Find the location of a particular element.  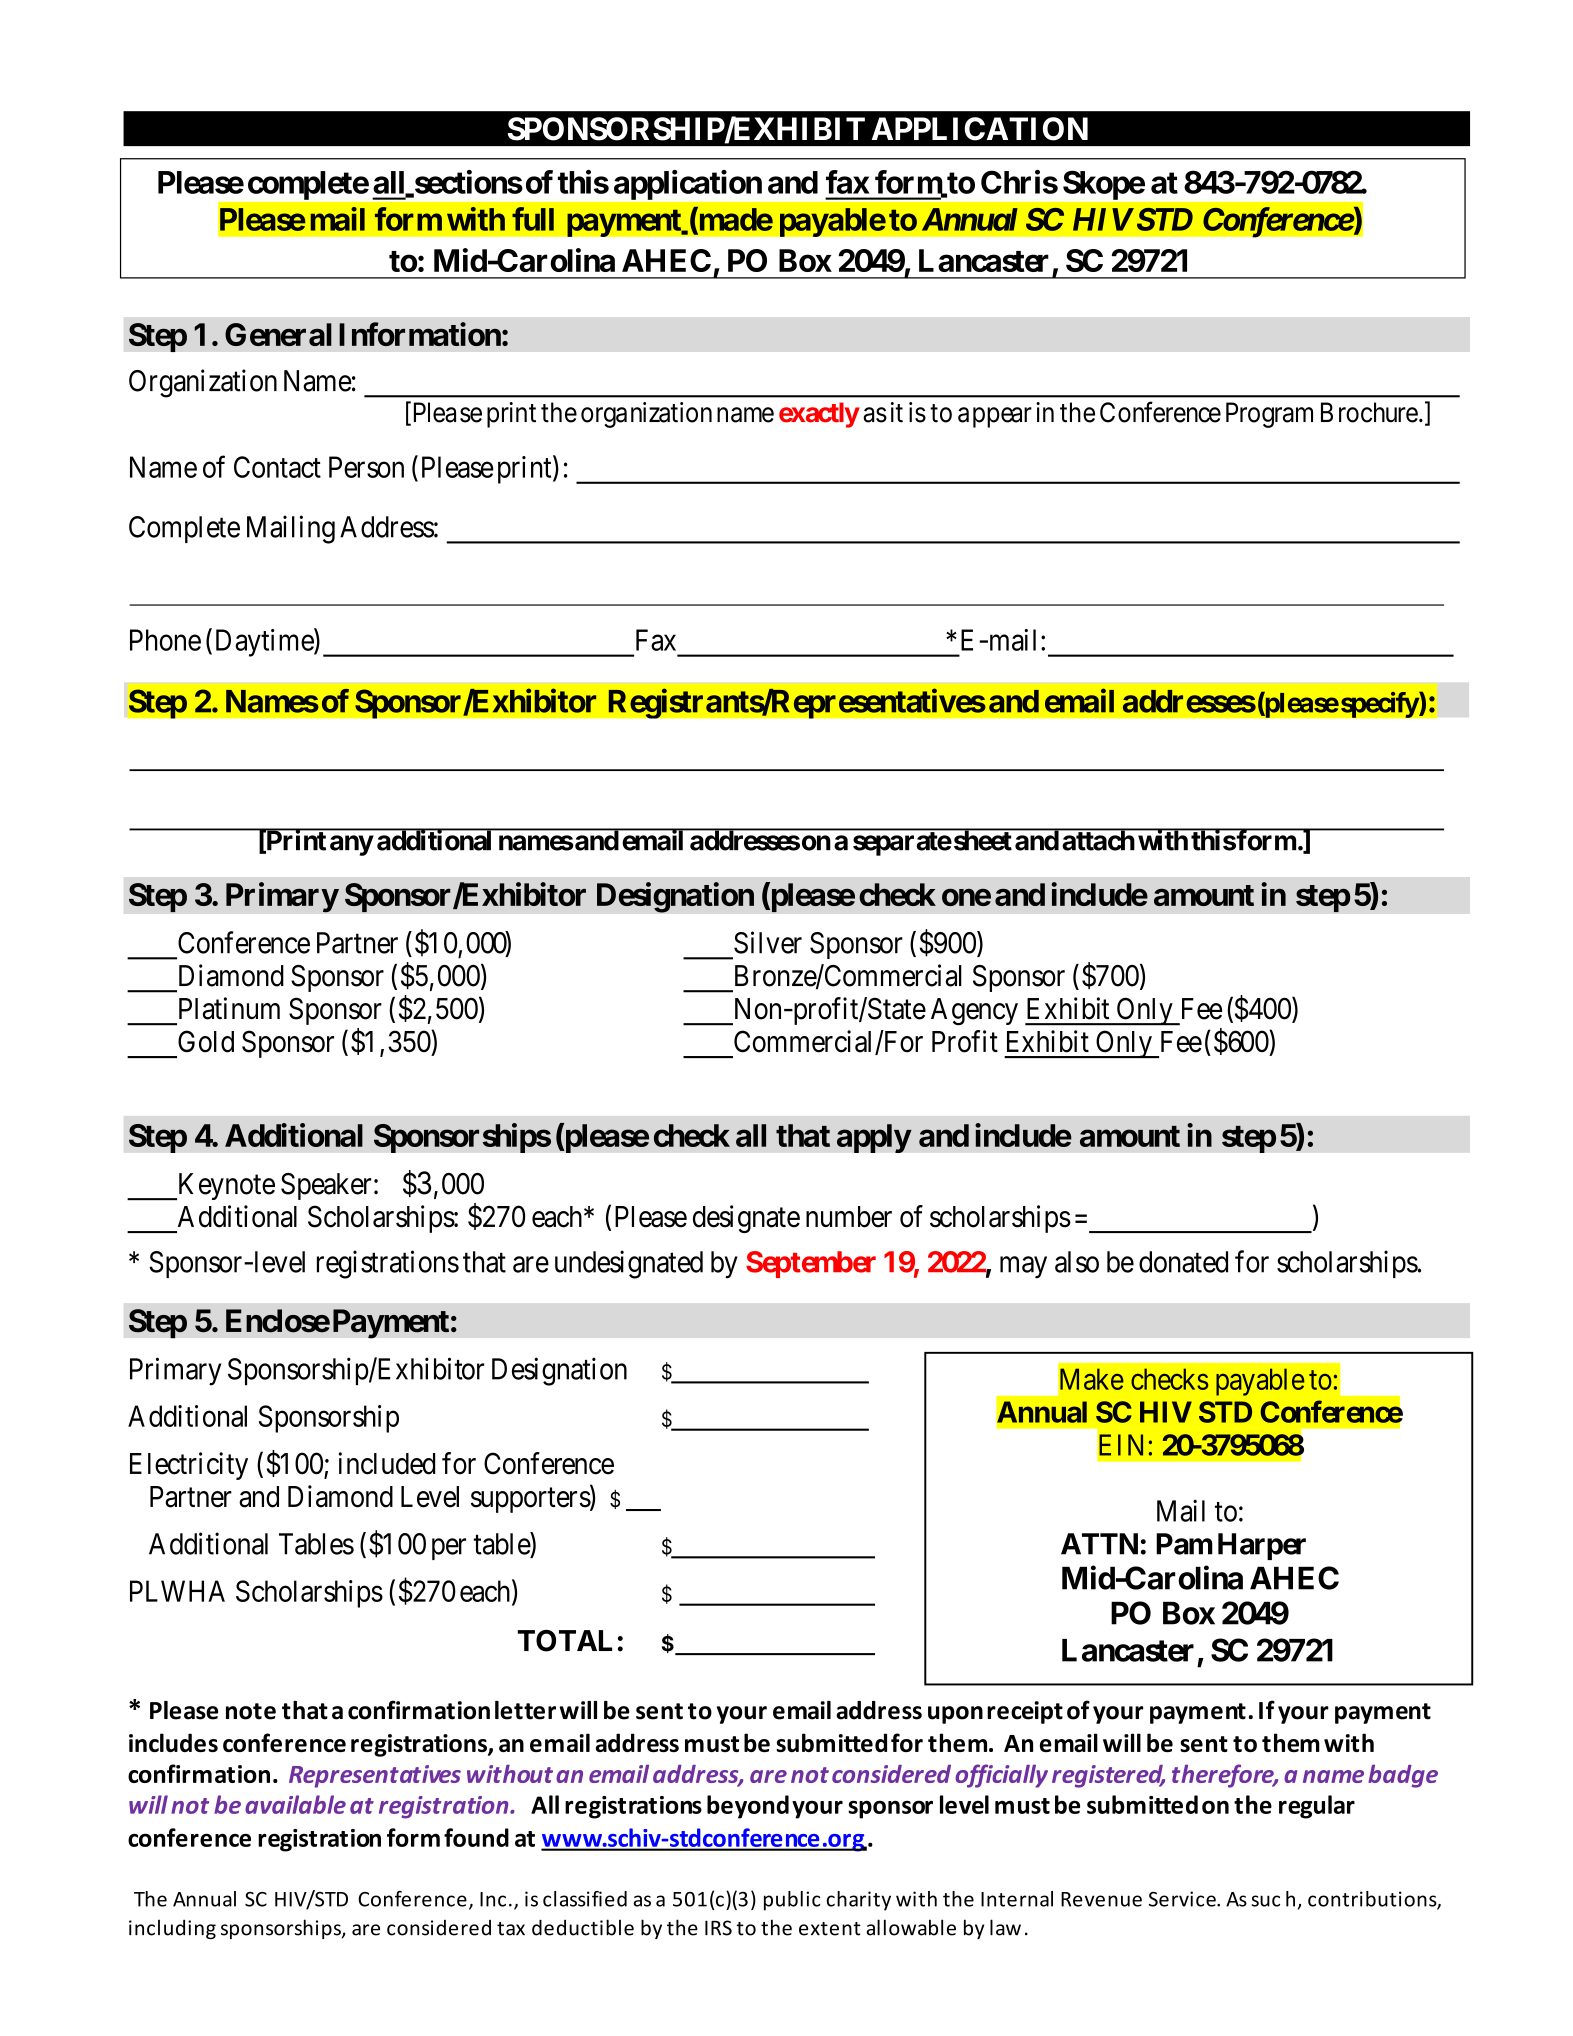

September is located at coordinates (811, 1264).
